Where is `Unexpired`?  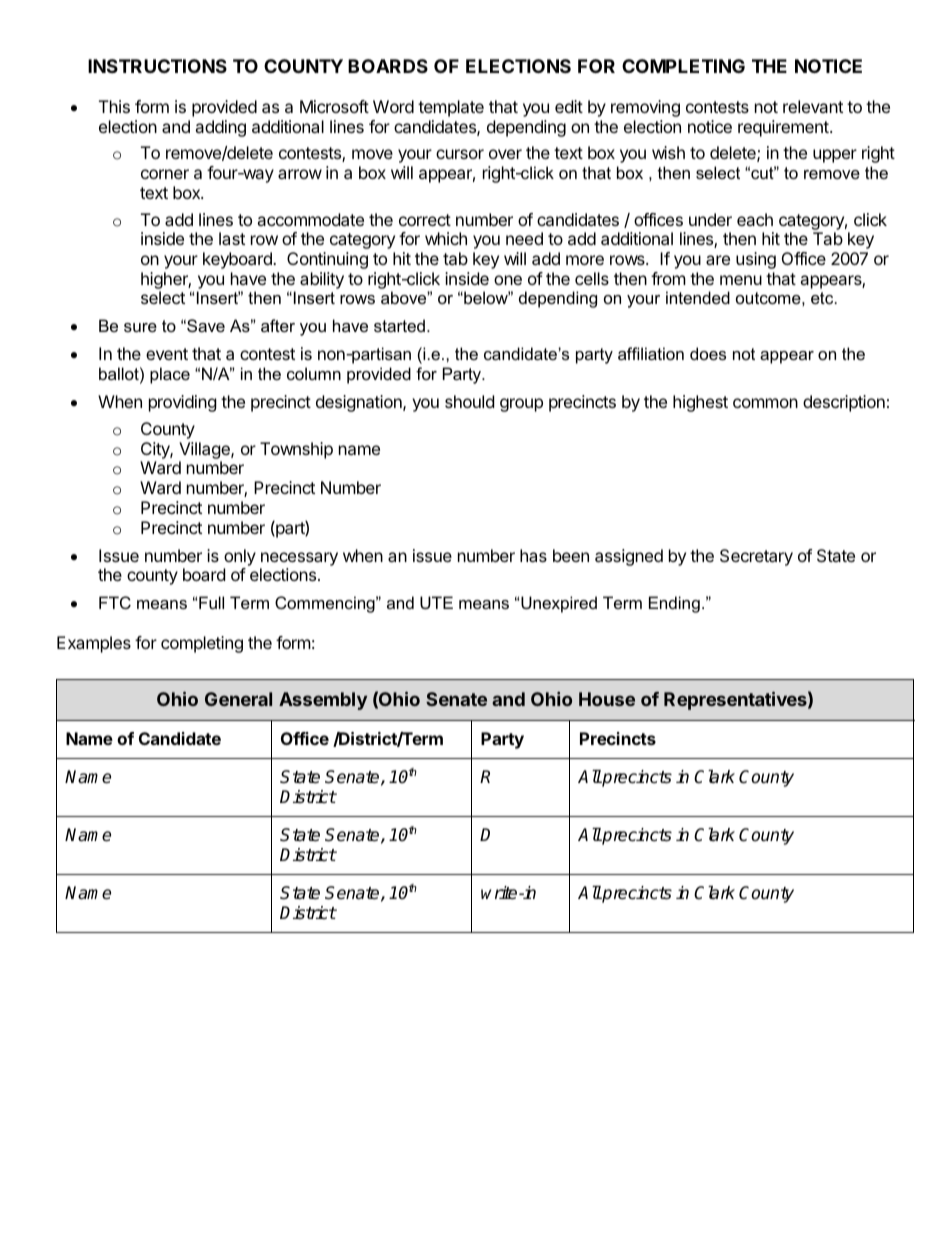 Unexpired is located at coordinates (559, 604).
